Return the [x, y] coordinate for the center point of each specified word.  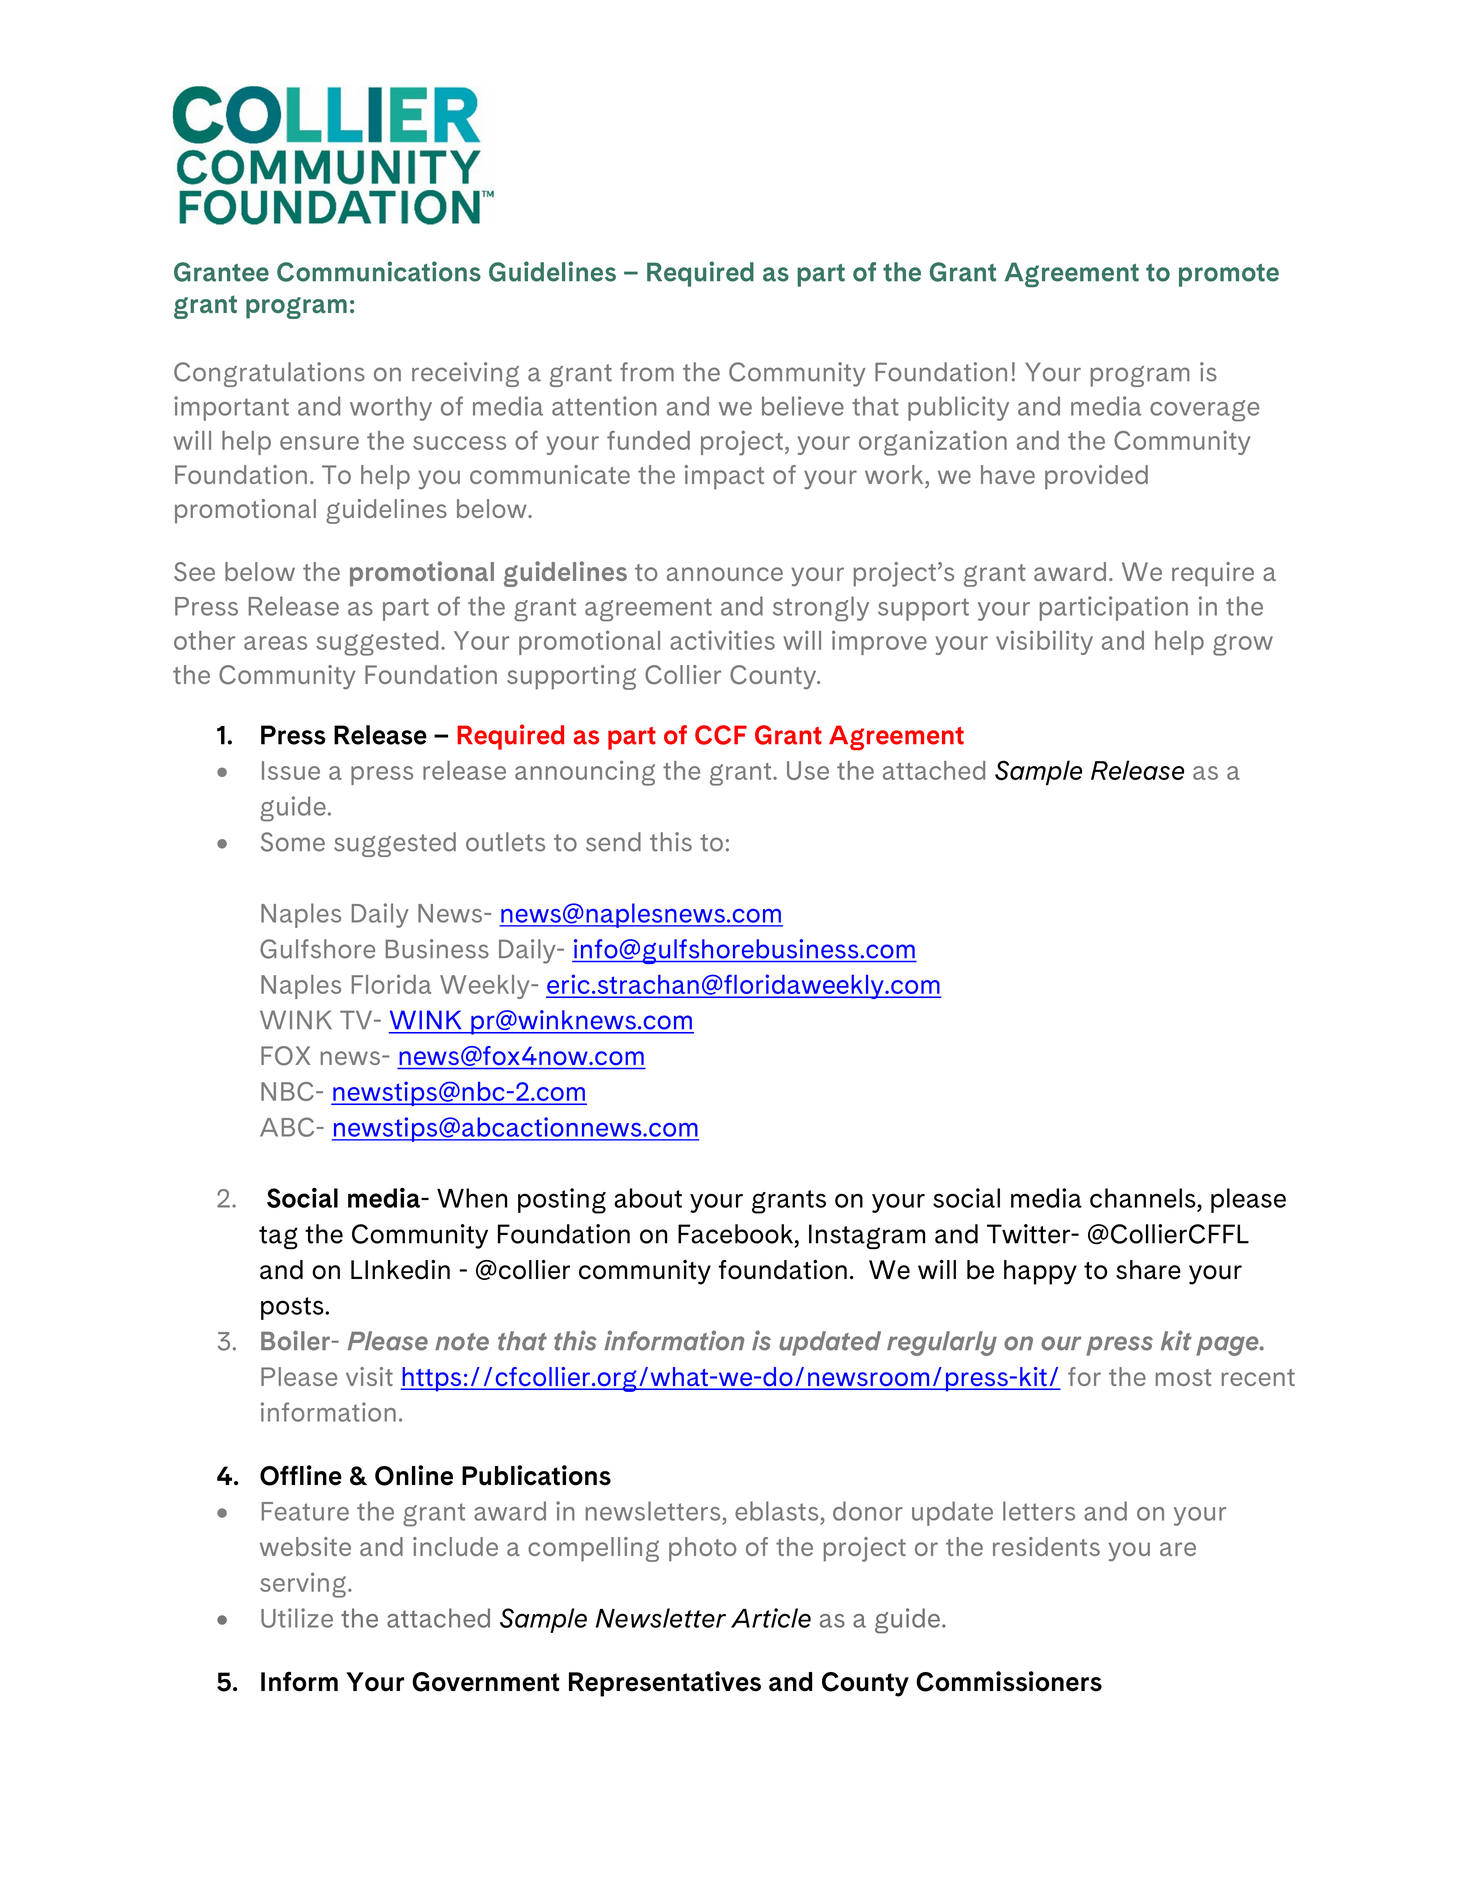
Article [771, 1618]
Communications [379, 271]
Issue [291, 770]
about [648, 1198]
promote [1229, 275]
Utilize [297, 1618]
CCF [721, 735]
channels [1144, 1198]
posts [293, 1308]
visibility [1044, 642]
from [647, 372]
